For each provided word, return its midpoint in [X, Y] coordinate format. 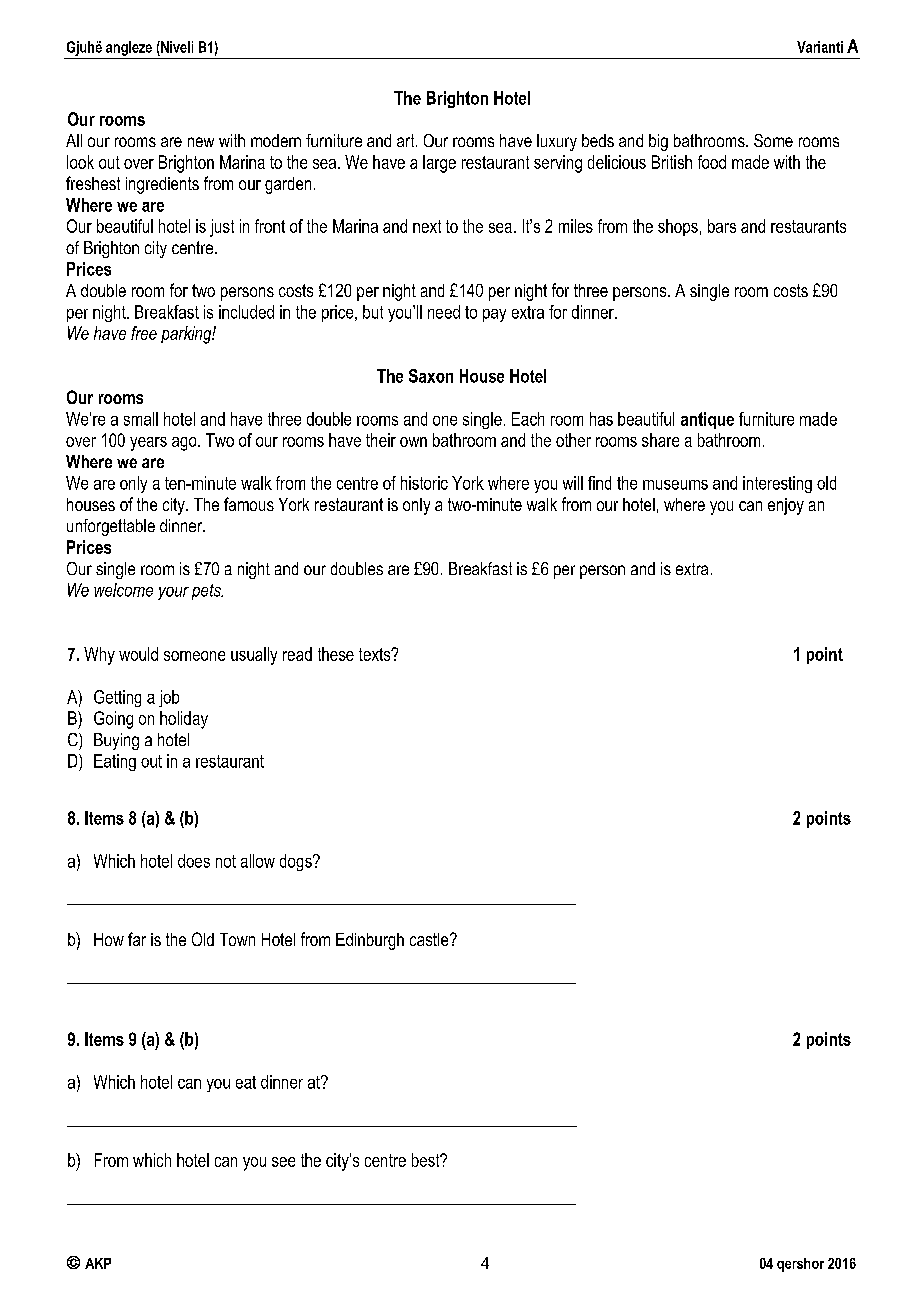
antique [707, 420]
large [439, 164]
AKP [98, 1263]
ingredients [162, 185]
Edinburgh [370, 941]
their [381, 440]
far [137, 939]
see [283, 1162]
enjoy [786, 506]
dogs [297, 862]
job [169, 698]
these [336, 654]
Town [237, 939]
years [148, 444]
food [712, 162]
